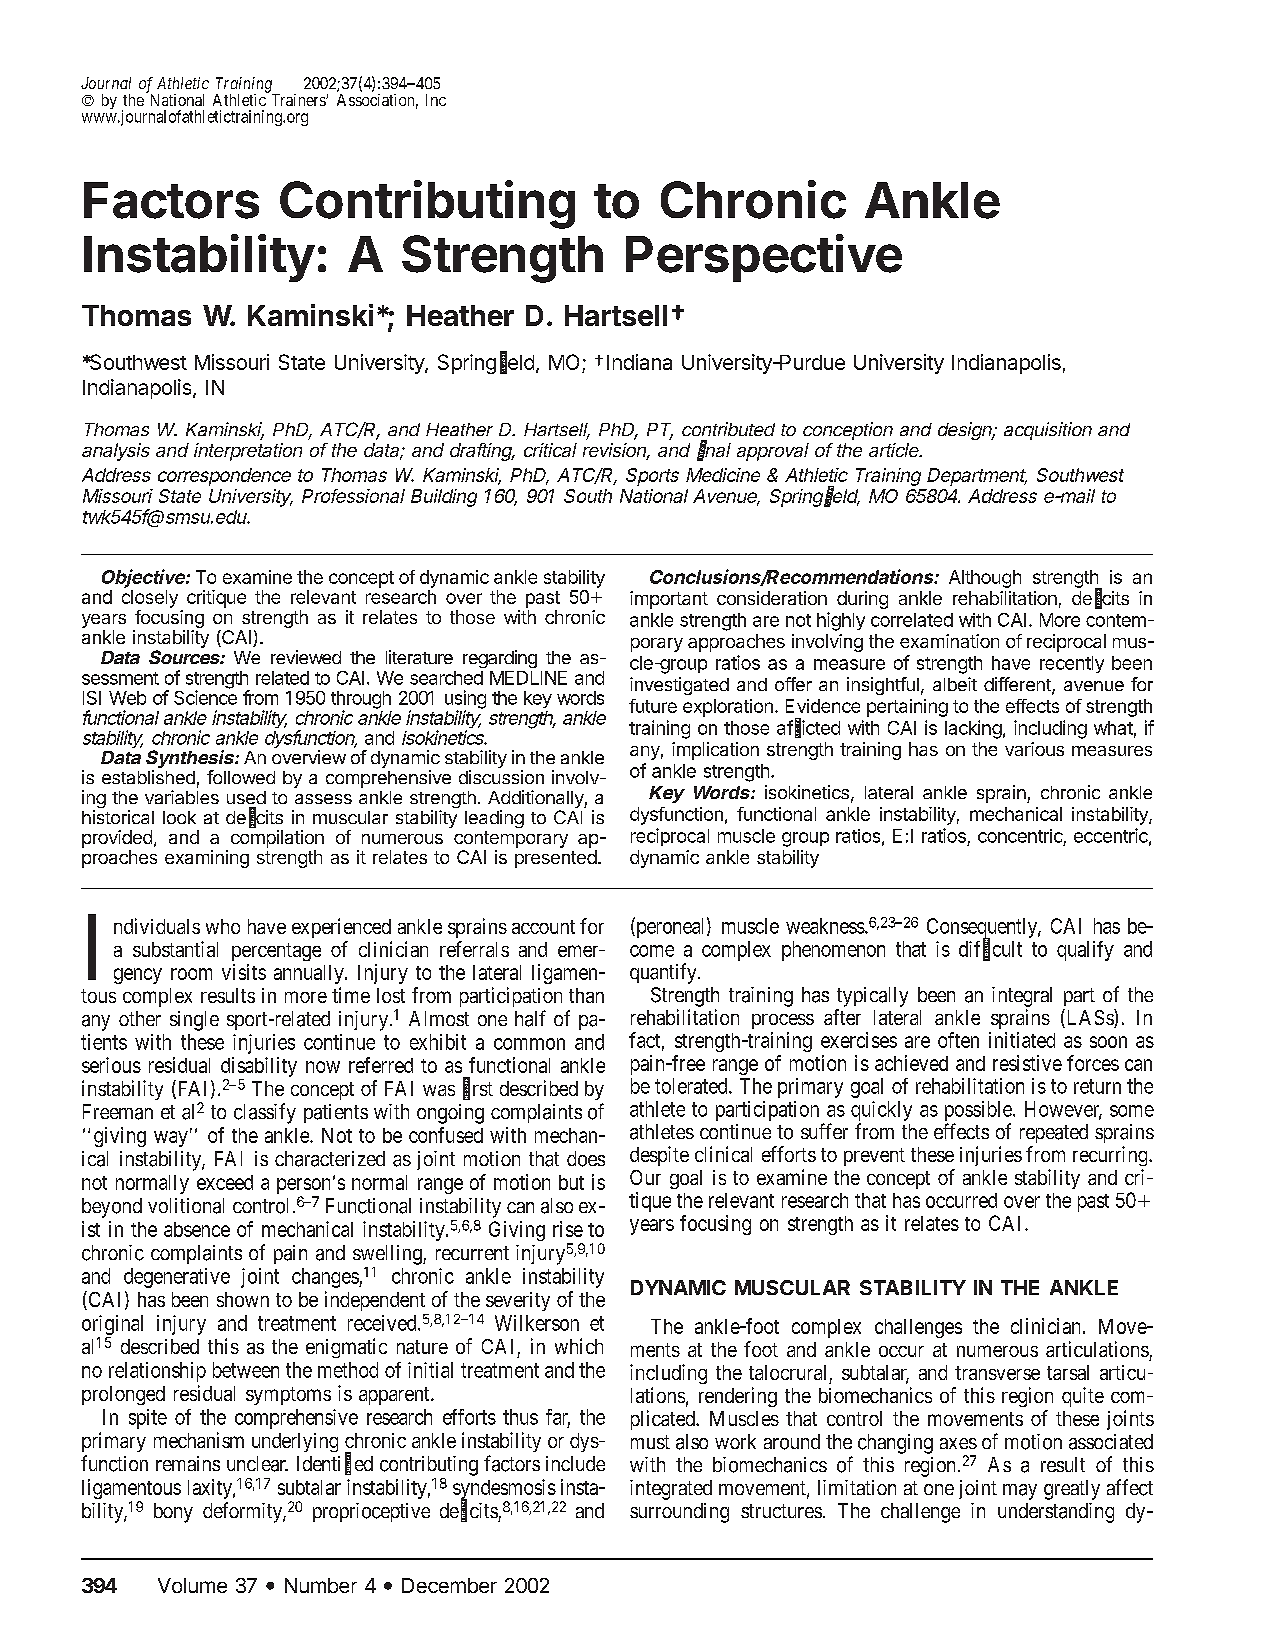 This screenshot has height=1645, width=1271. Describe the element at coordinates (205, 696) in the screenshot. I see `Science` at that location.
